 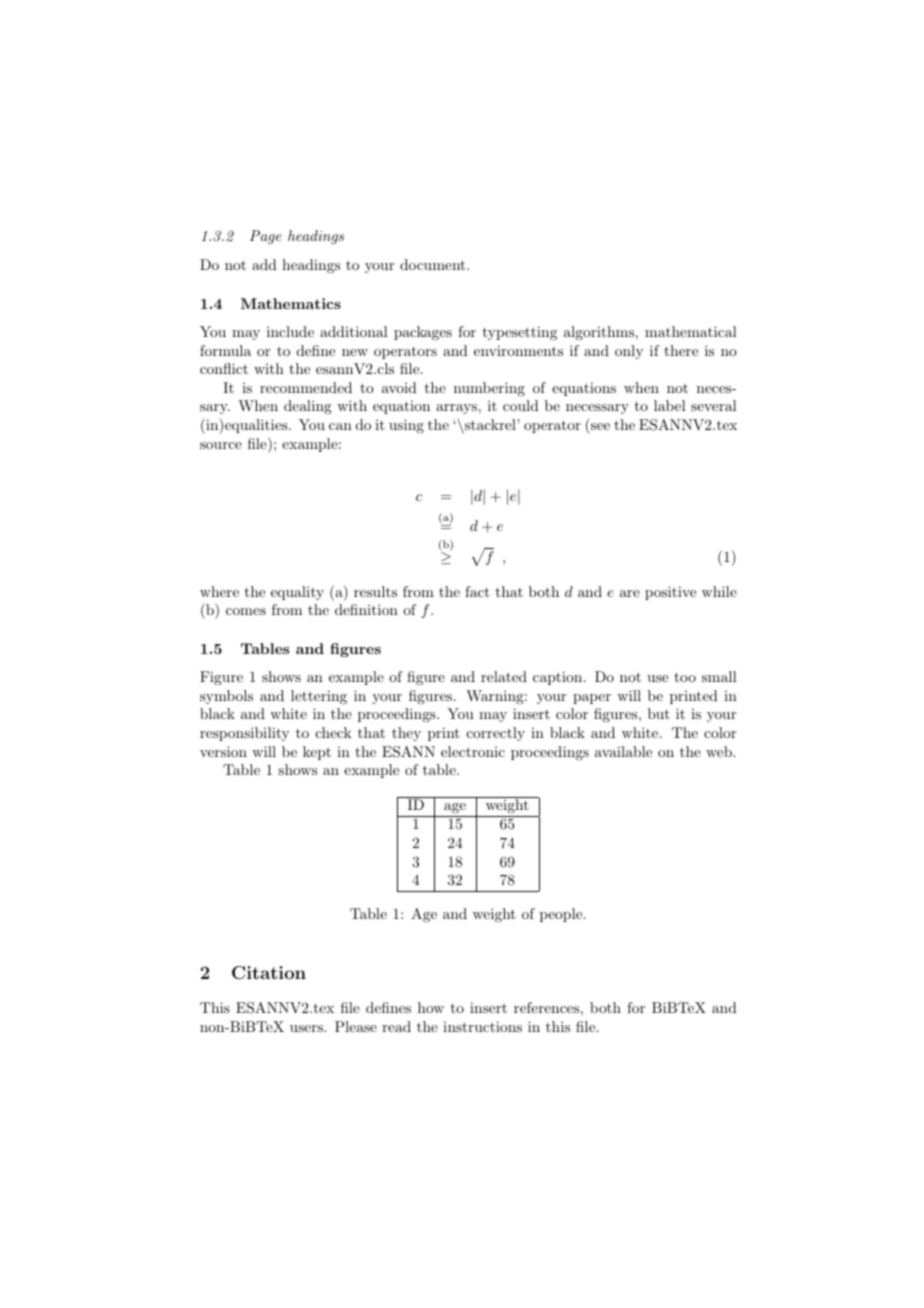 I want to click on users, so click(x=307, y=1028).
